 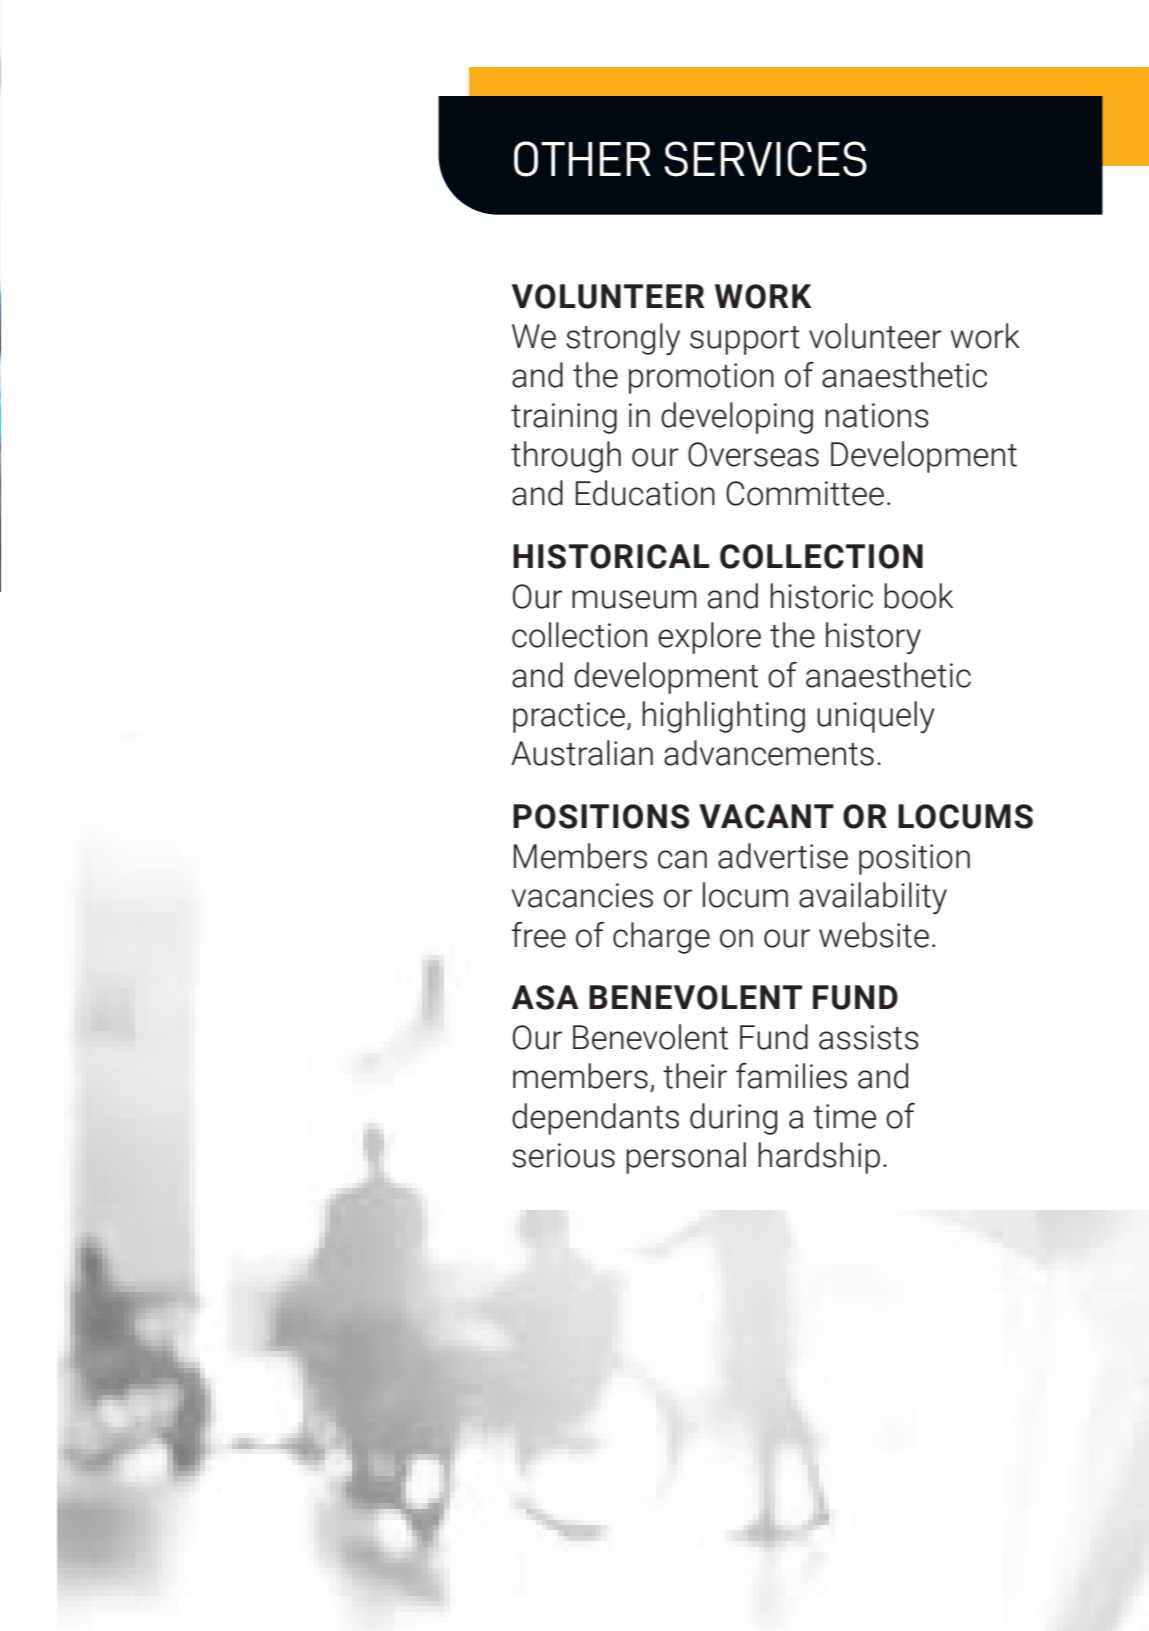 I want to click on during, so click(x=733, y=1119).
